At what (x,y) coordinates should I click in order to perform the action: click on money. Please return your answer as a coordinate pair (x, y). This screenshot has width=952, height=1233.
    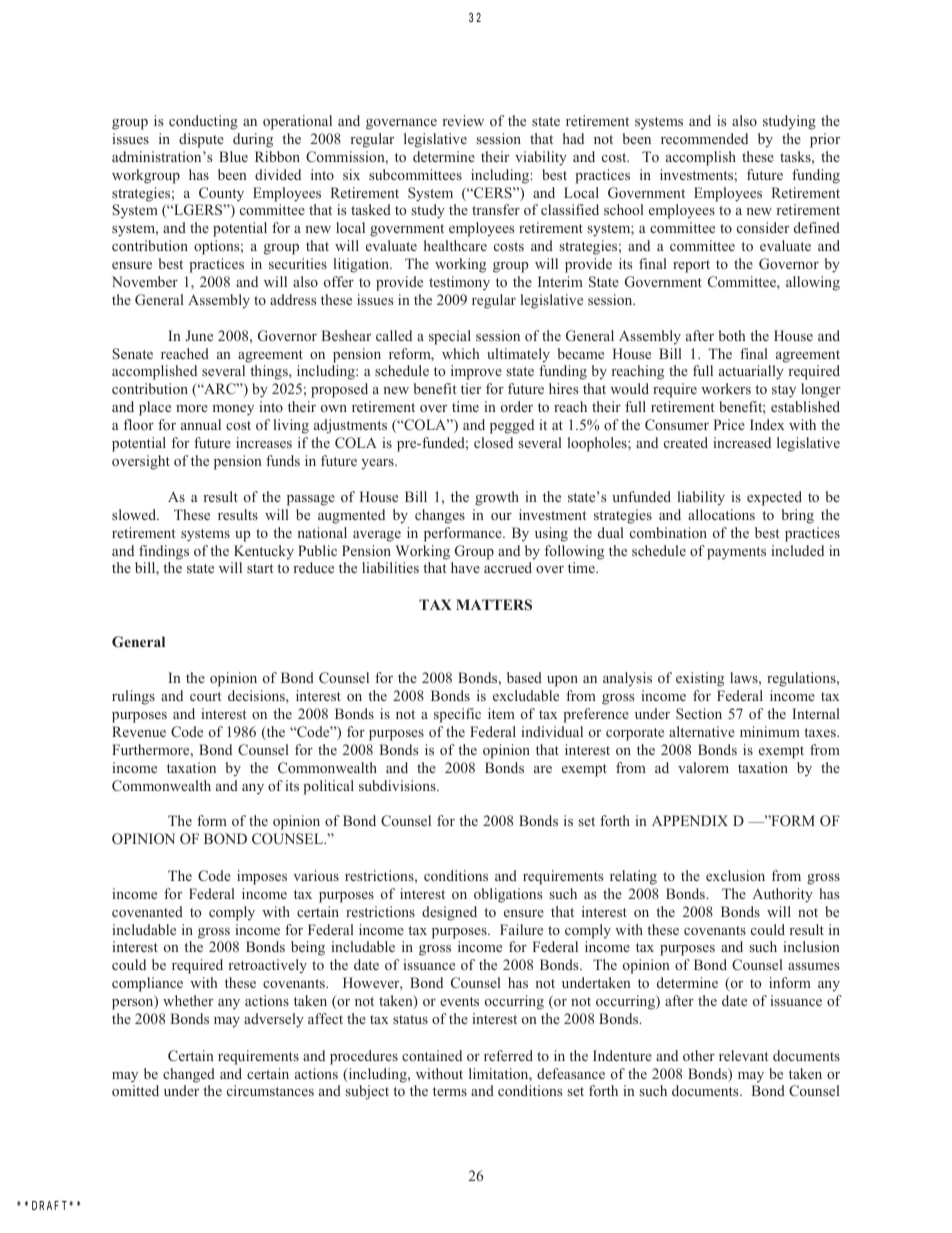
    Looking at the image, I should click on (233, 410).
